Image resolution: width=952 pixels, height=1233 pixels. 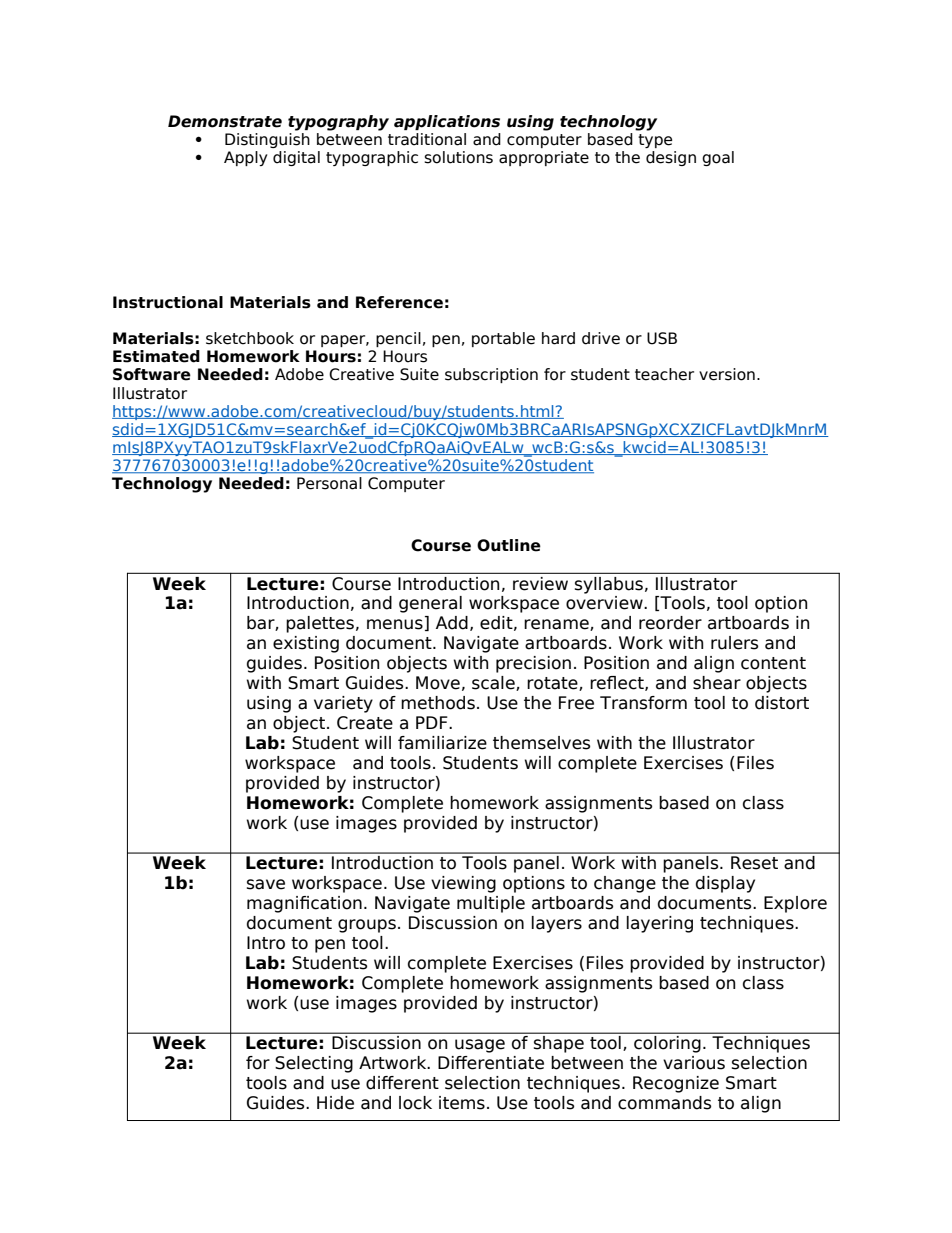 What do you see at coordinates (329, 483) in the page?
I see `Personal` at bounding box center [329, 483].
